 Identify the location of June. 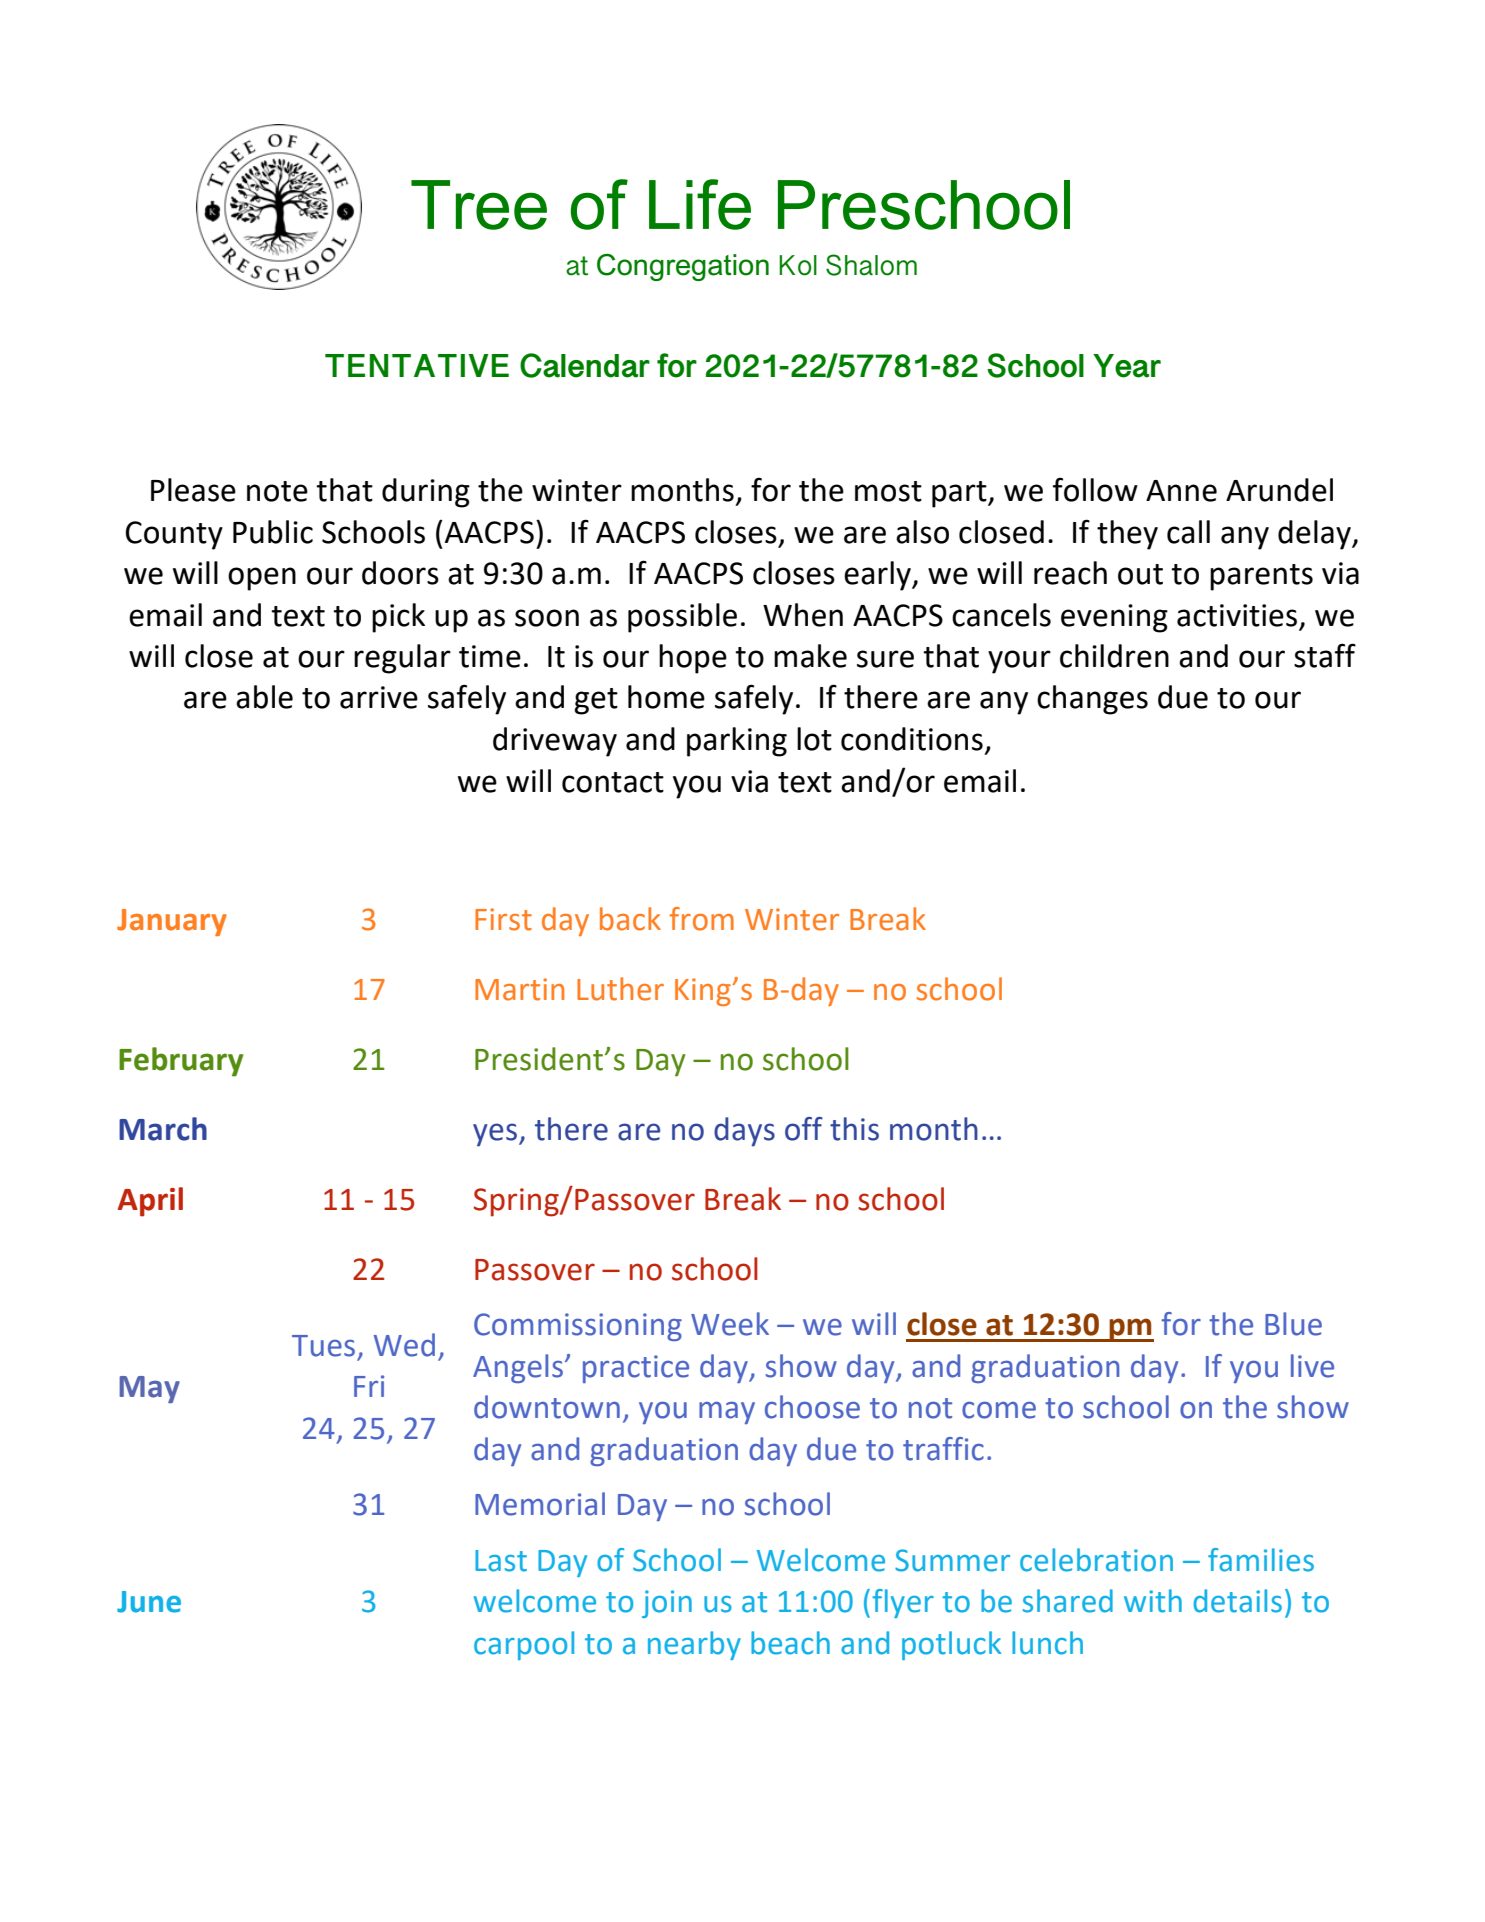
(149, 1602).
